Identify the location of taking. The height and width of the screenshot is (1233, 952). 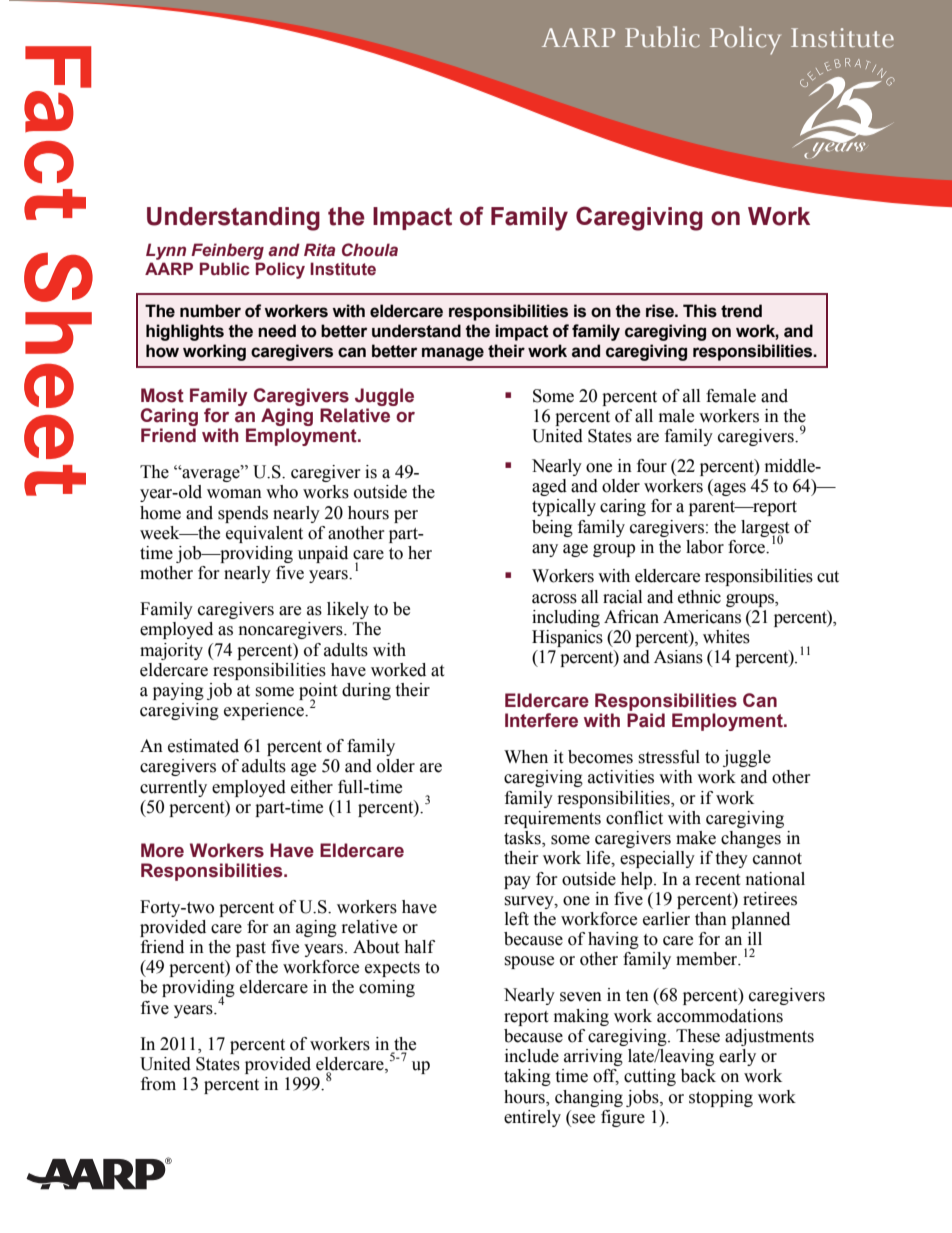
(527, 1077).
